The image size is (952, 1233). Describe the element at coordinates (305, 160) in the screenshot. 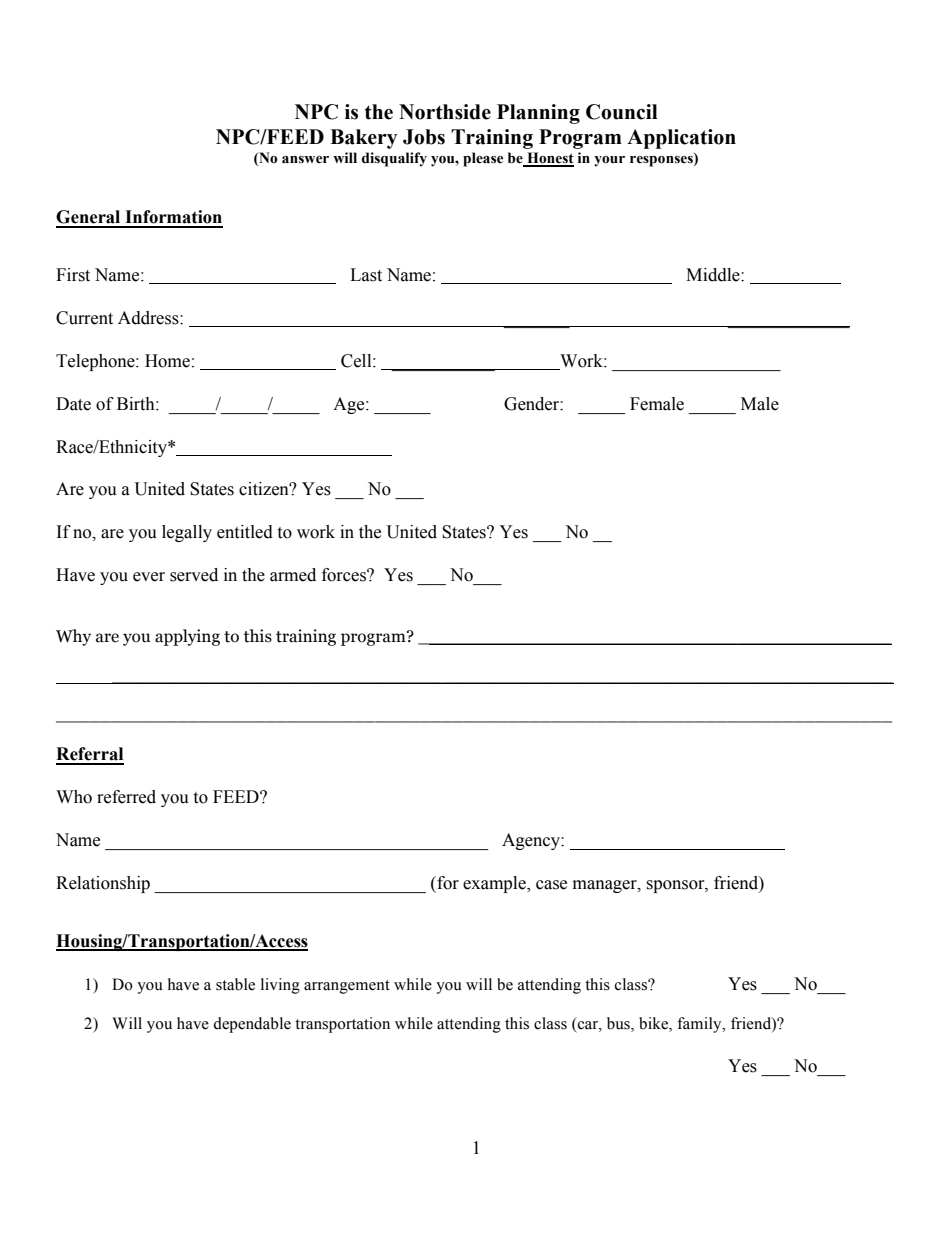

I see `answer` at that location.
